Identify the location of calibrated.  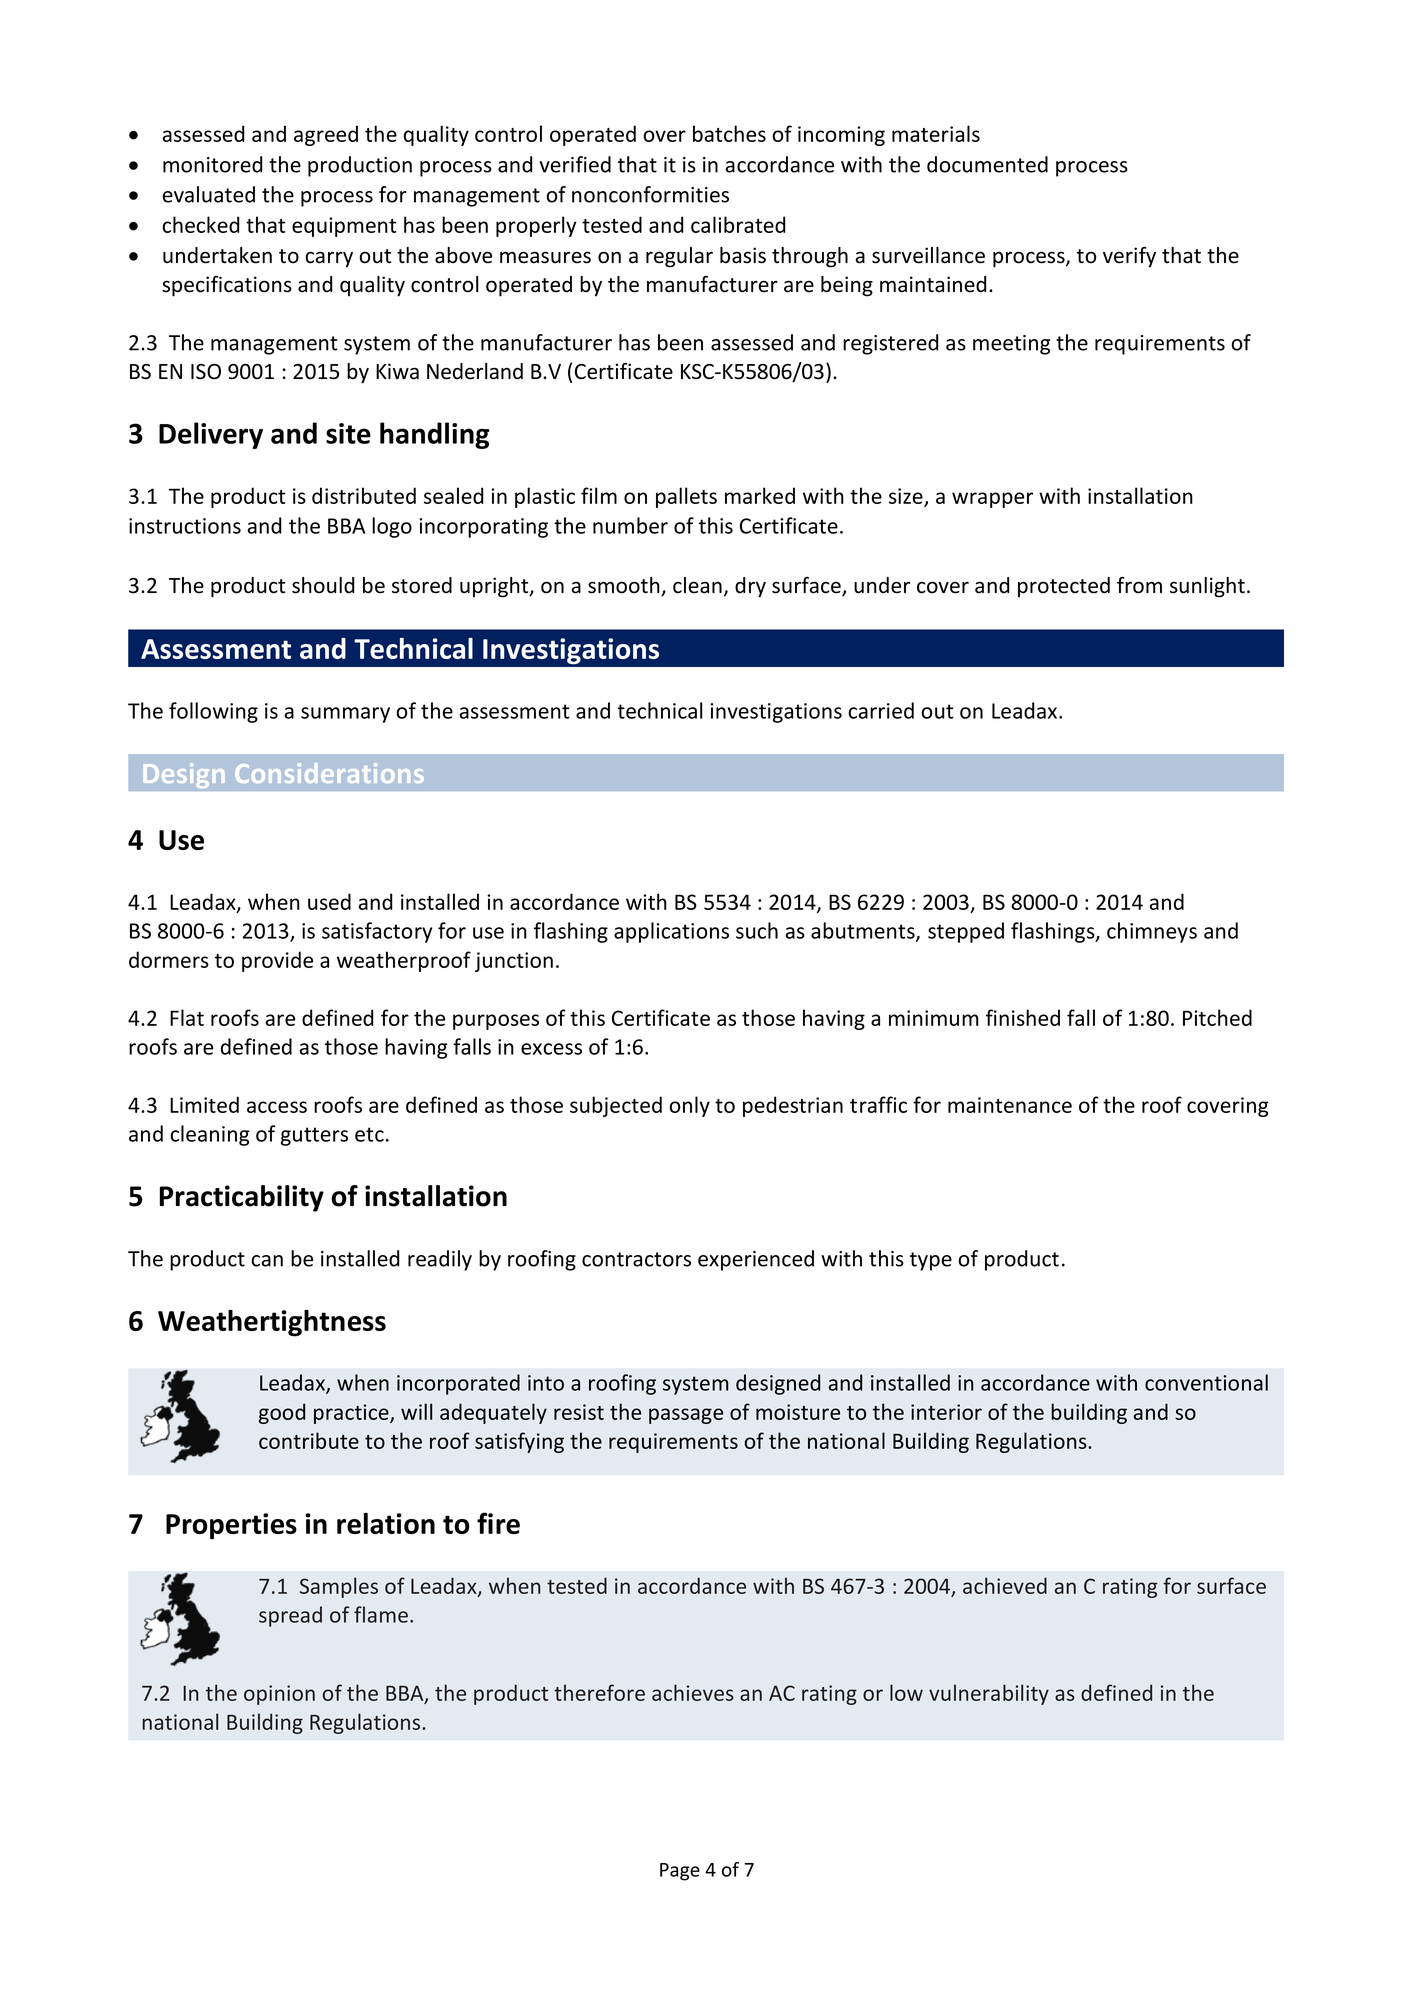
(738, 224).
